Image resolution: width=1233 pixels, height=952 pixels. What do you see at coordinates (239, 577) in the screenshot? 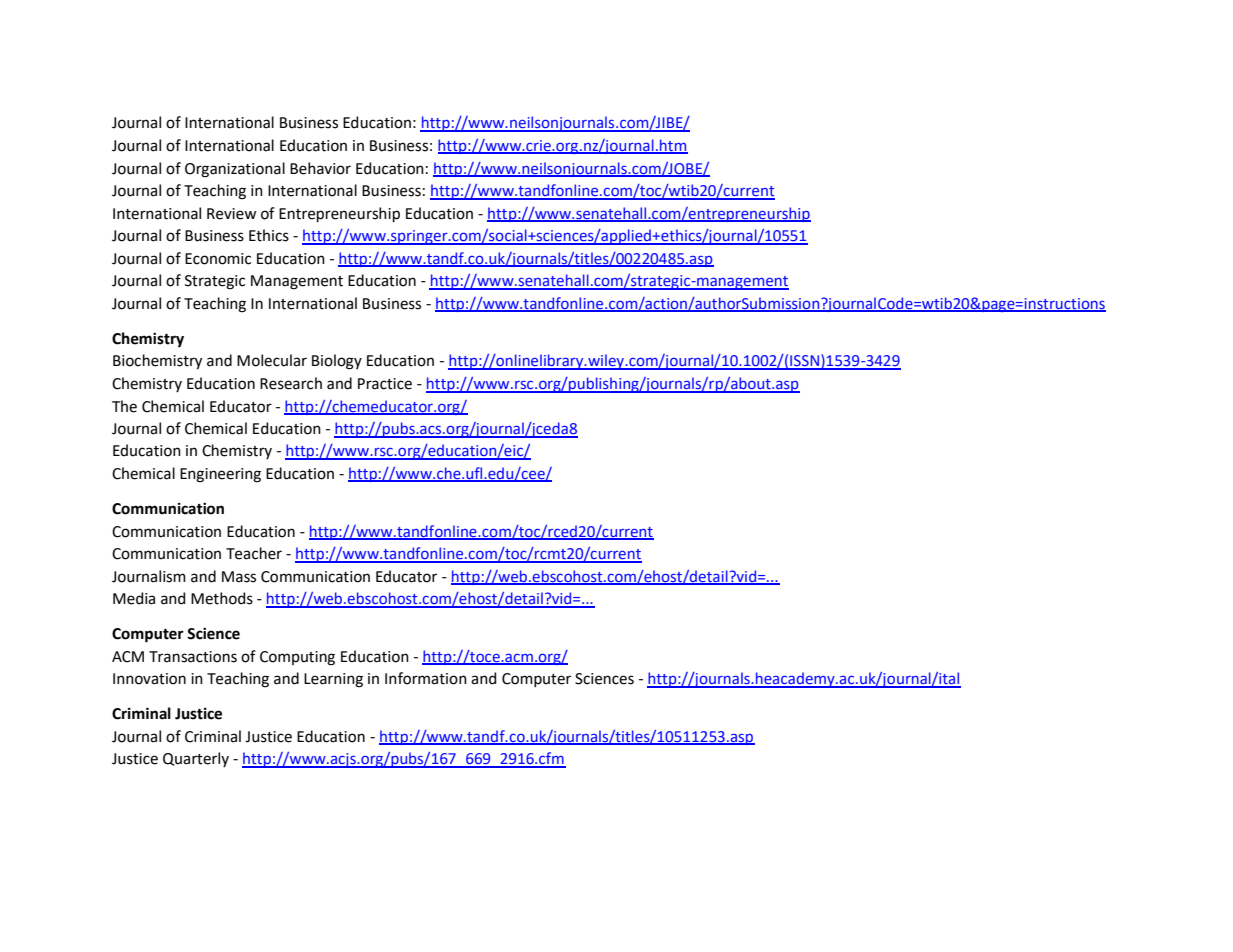
I see `Mass` at bounding box center [239, 577].
